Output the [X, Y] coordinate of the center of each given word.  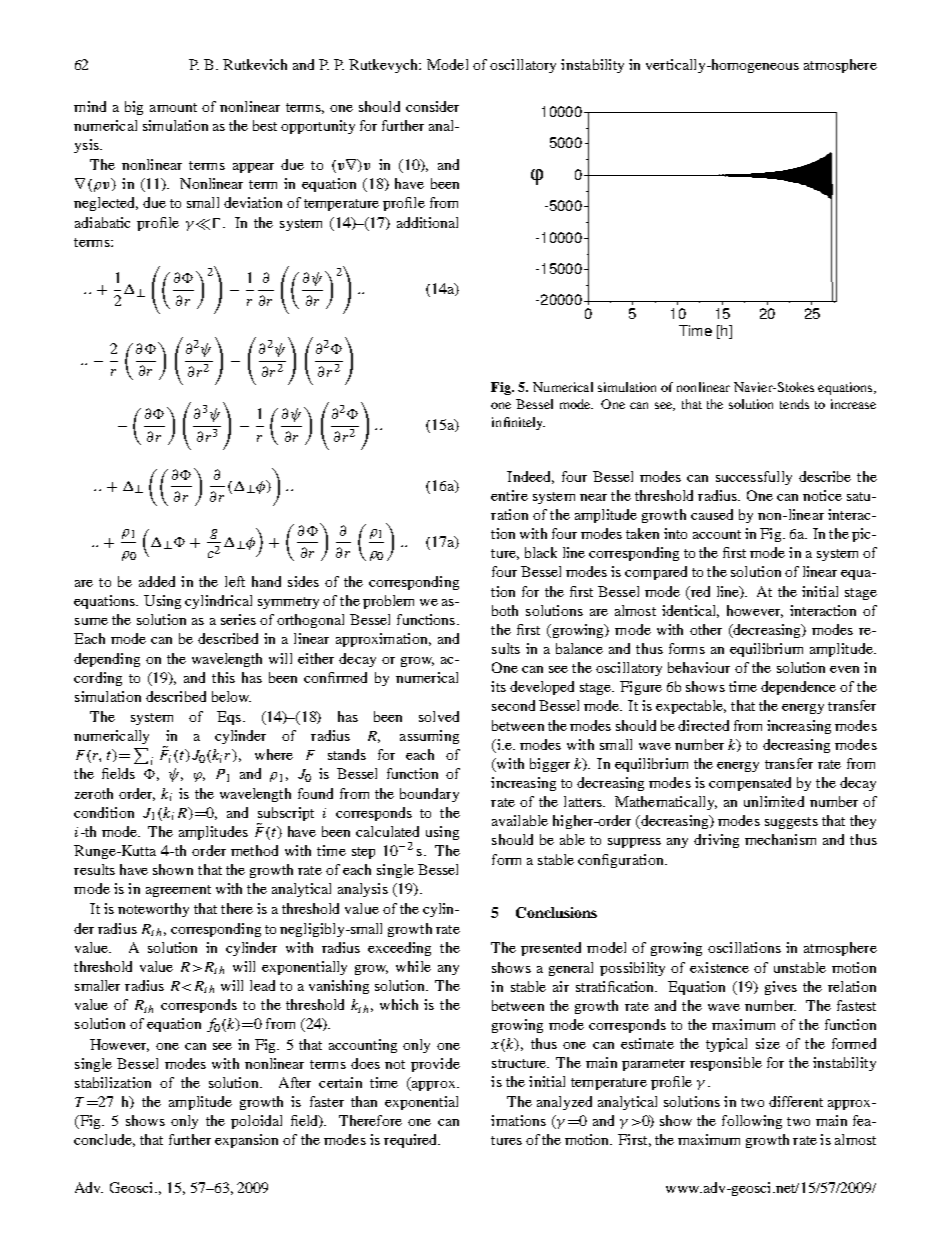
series [238, 619]
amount [173, 107]
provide [435, 1065]
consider [432, 106]
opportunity [318, 127]
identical [690, 611]
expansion [246, 1141]
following [752, 1122]
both [505, 610]
